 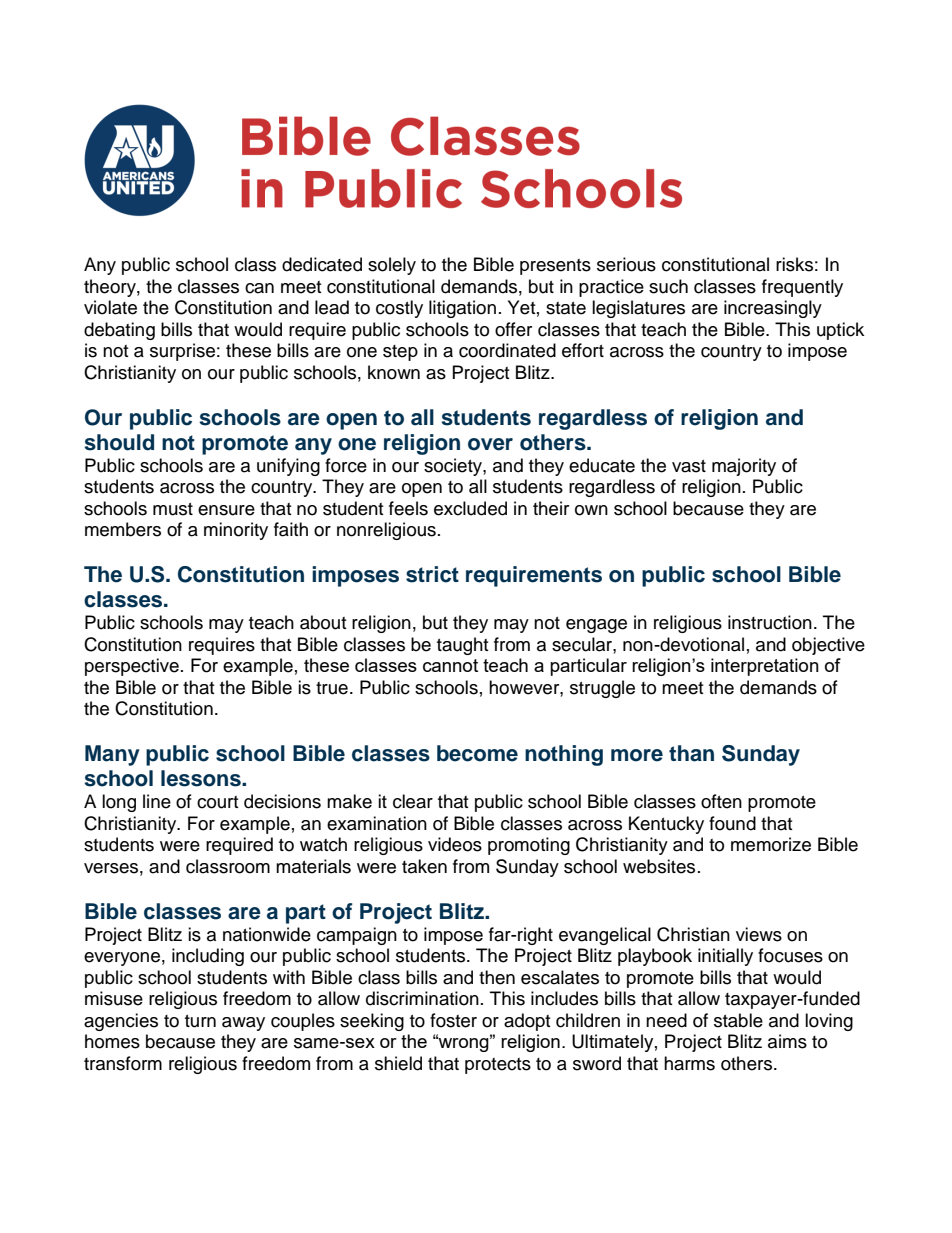 I want to click on aims, so click(x=787, y=1041).
